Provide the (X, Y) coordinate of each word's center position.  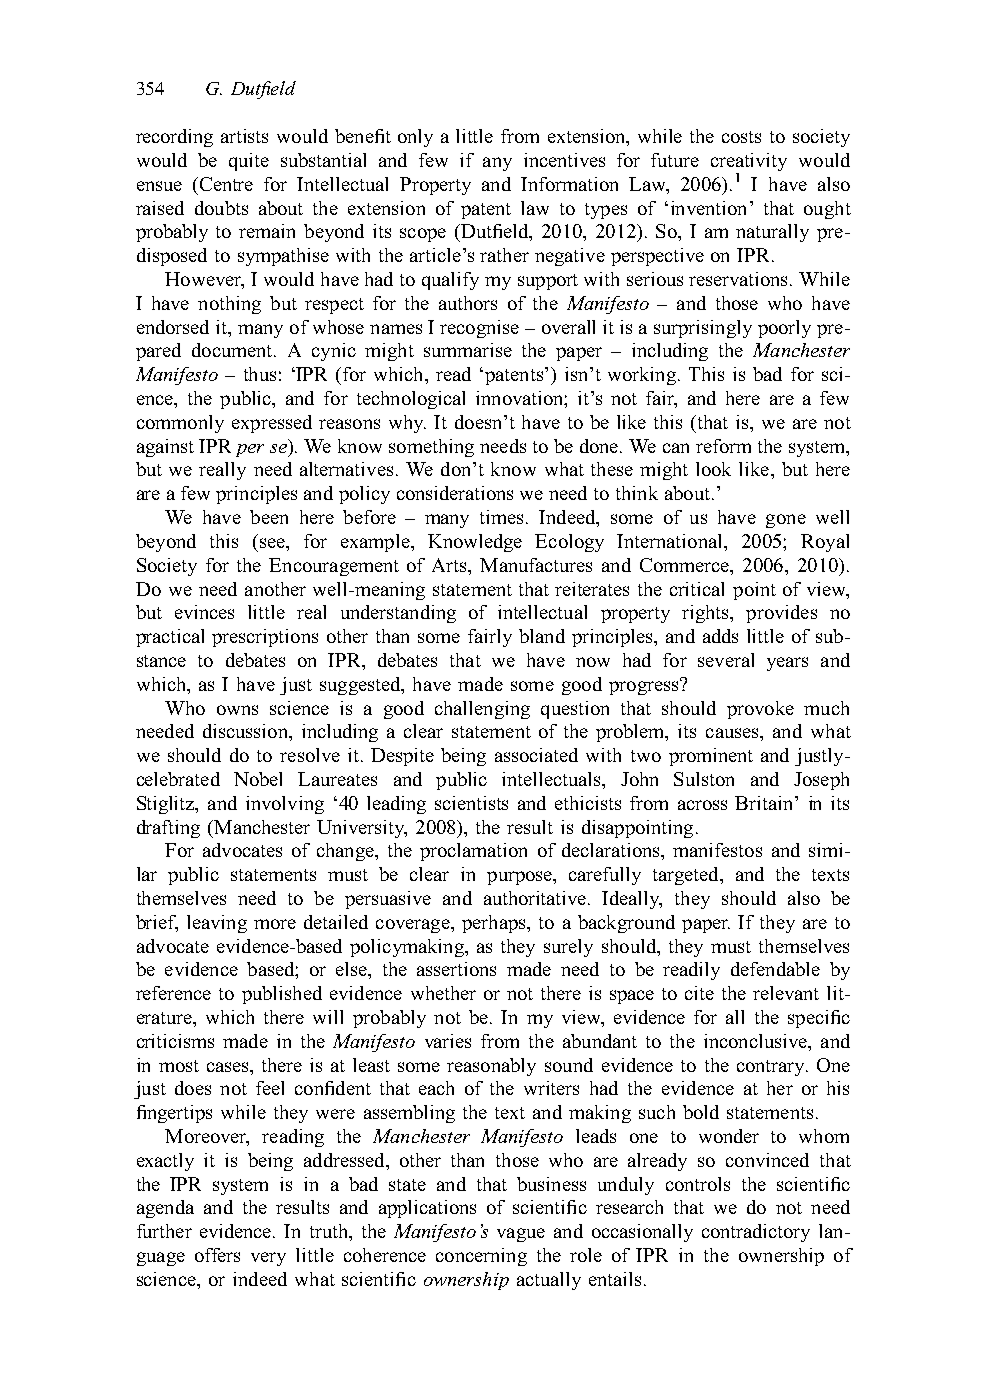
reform (723, 446)
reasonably (491, 1067)
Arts (450, 565)
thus (260, 374)
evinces (204, 612)
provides (781, 614)
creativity (749, 163)
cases (229, 1067)
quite (249, 162)
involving (285, 805)
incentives (564, 160)
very (268, 1259)
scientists (471, 803)
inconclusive (756, 1041)
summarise (468, 350)
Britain (765, 803)
